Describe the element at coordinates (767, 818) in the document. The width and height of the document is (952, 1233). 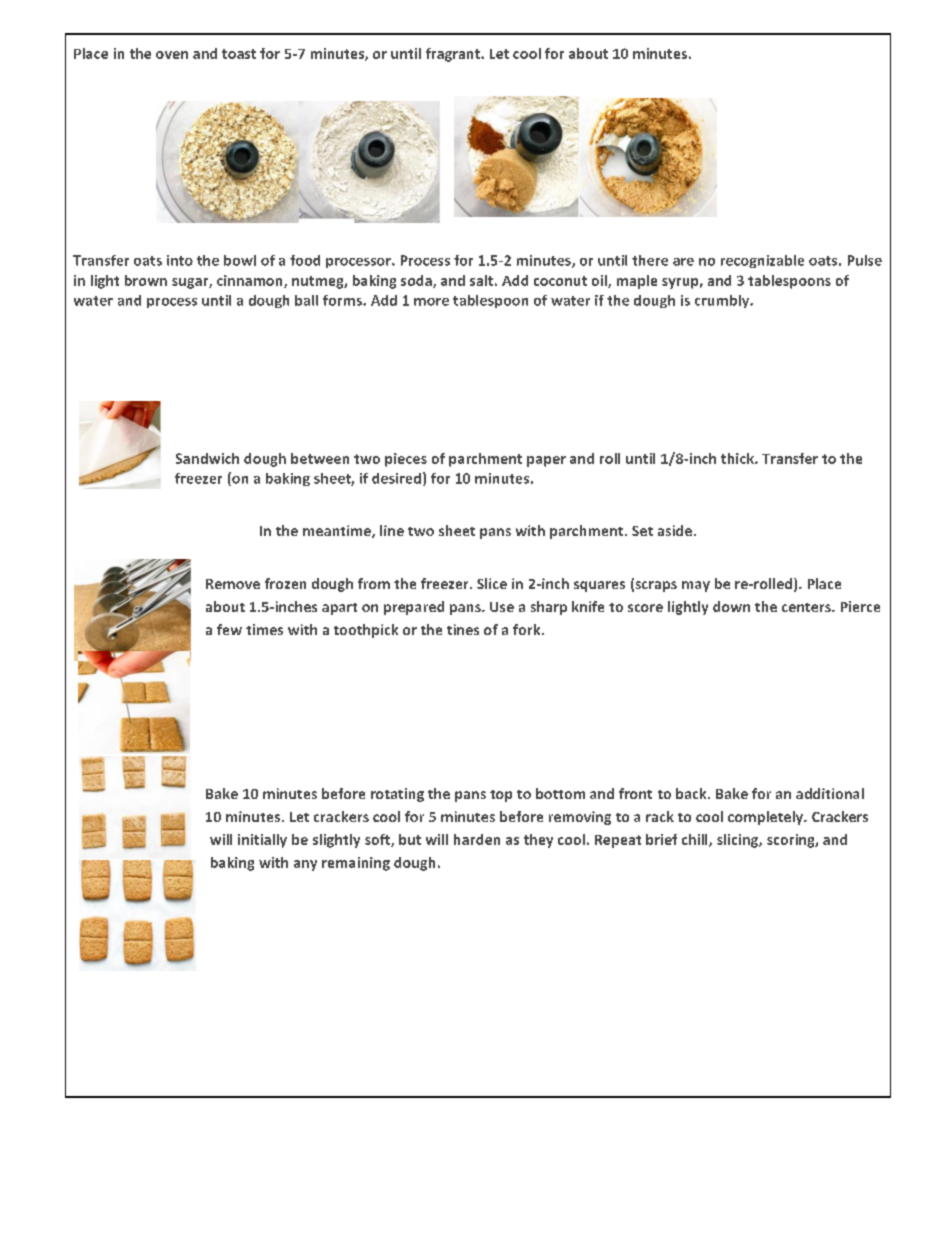
I see `completely` at that location.
